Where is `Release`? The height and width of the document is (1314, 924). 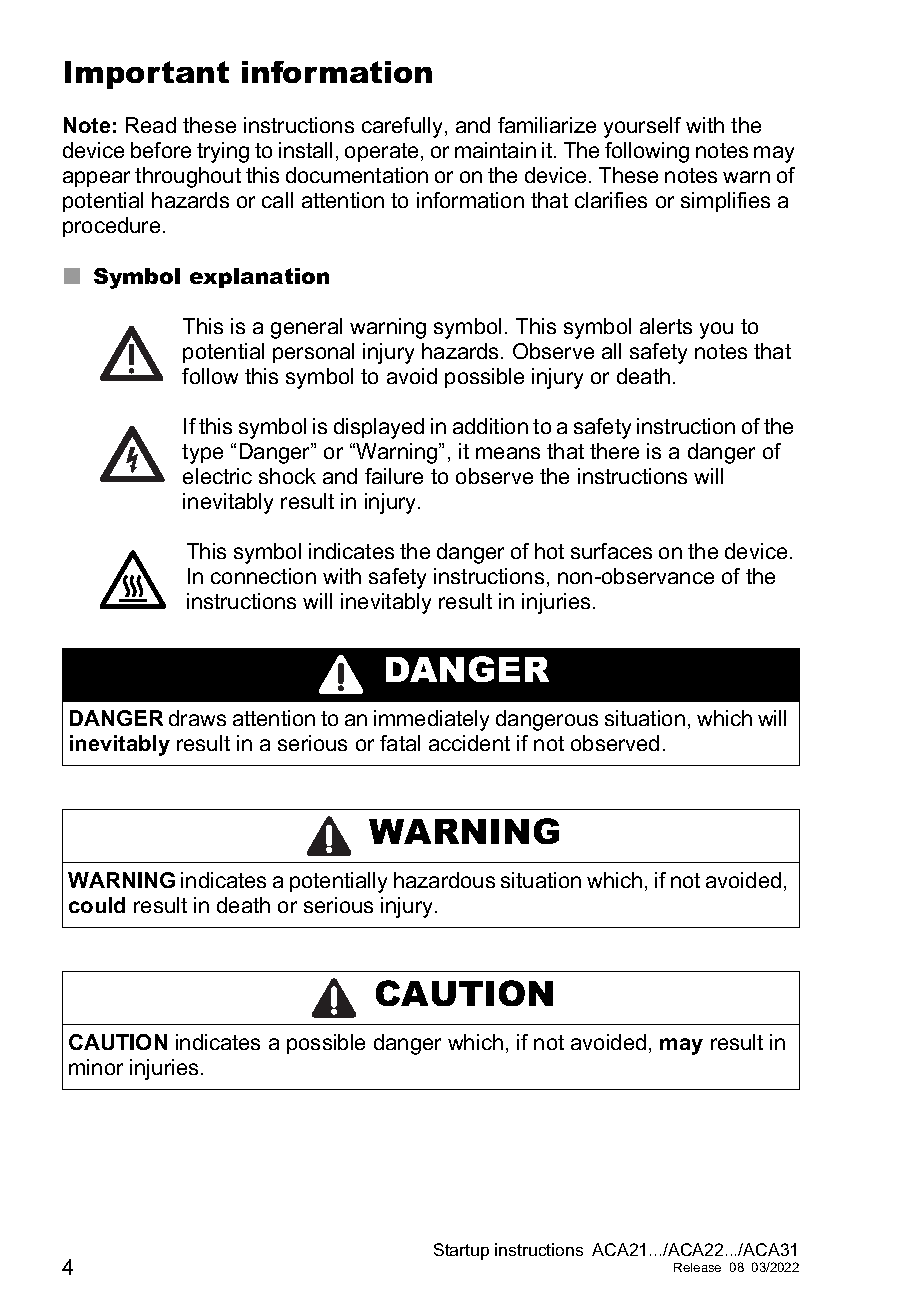
Release is located at coordinates (697, 1267).
